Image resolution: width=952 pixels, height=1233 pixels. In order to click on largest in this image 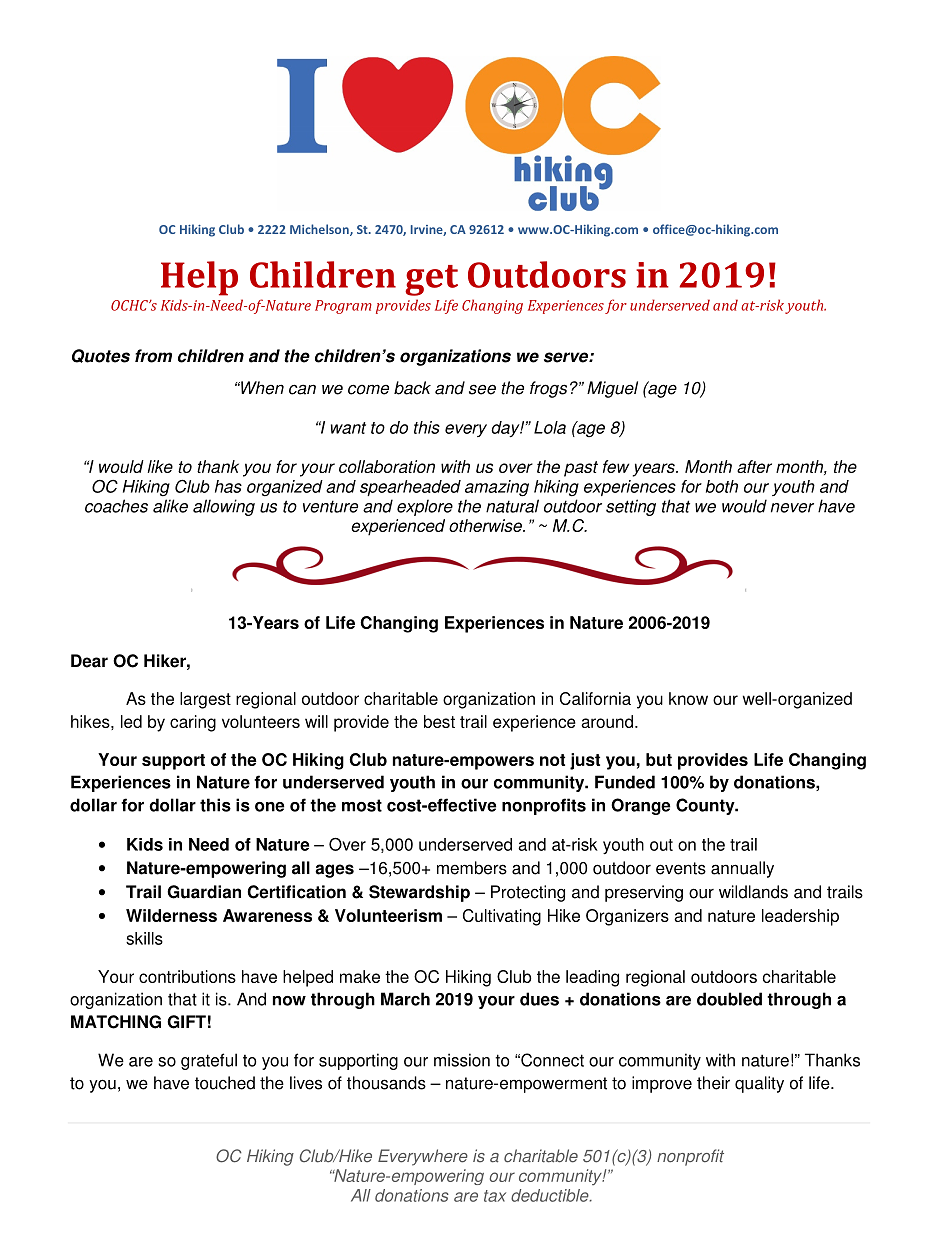, I will do `click(205, 700)`.
